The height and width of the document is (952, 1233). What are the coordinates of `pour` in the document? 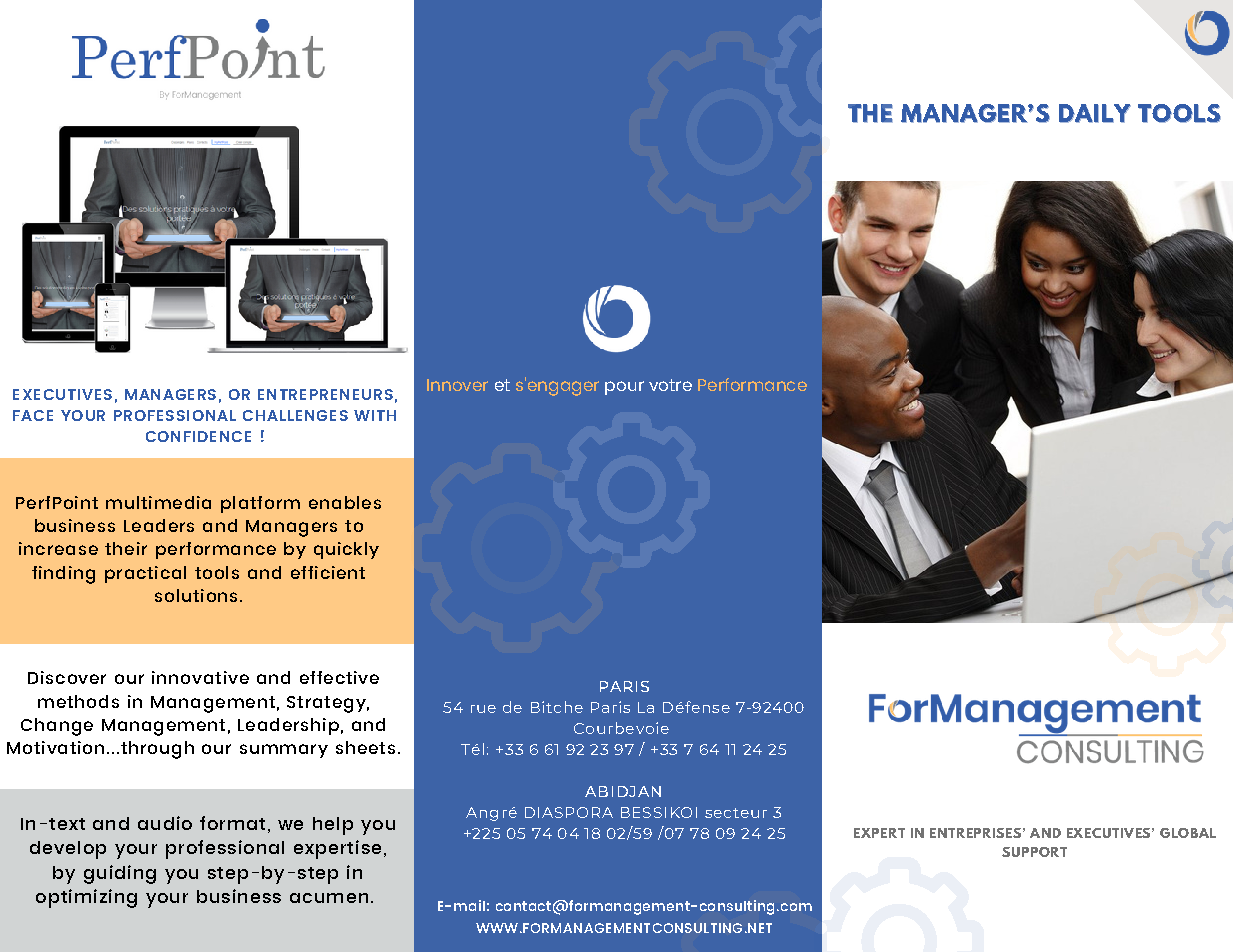 It's located at (624, 388).
